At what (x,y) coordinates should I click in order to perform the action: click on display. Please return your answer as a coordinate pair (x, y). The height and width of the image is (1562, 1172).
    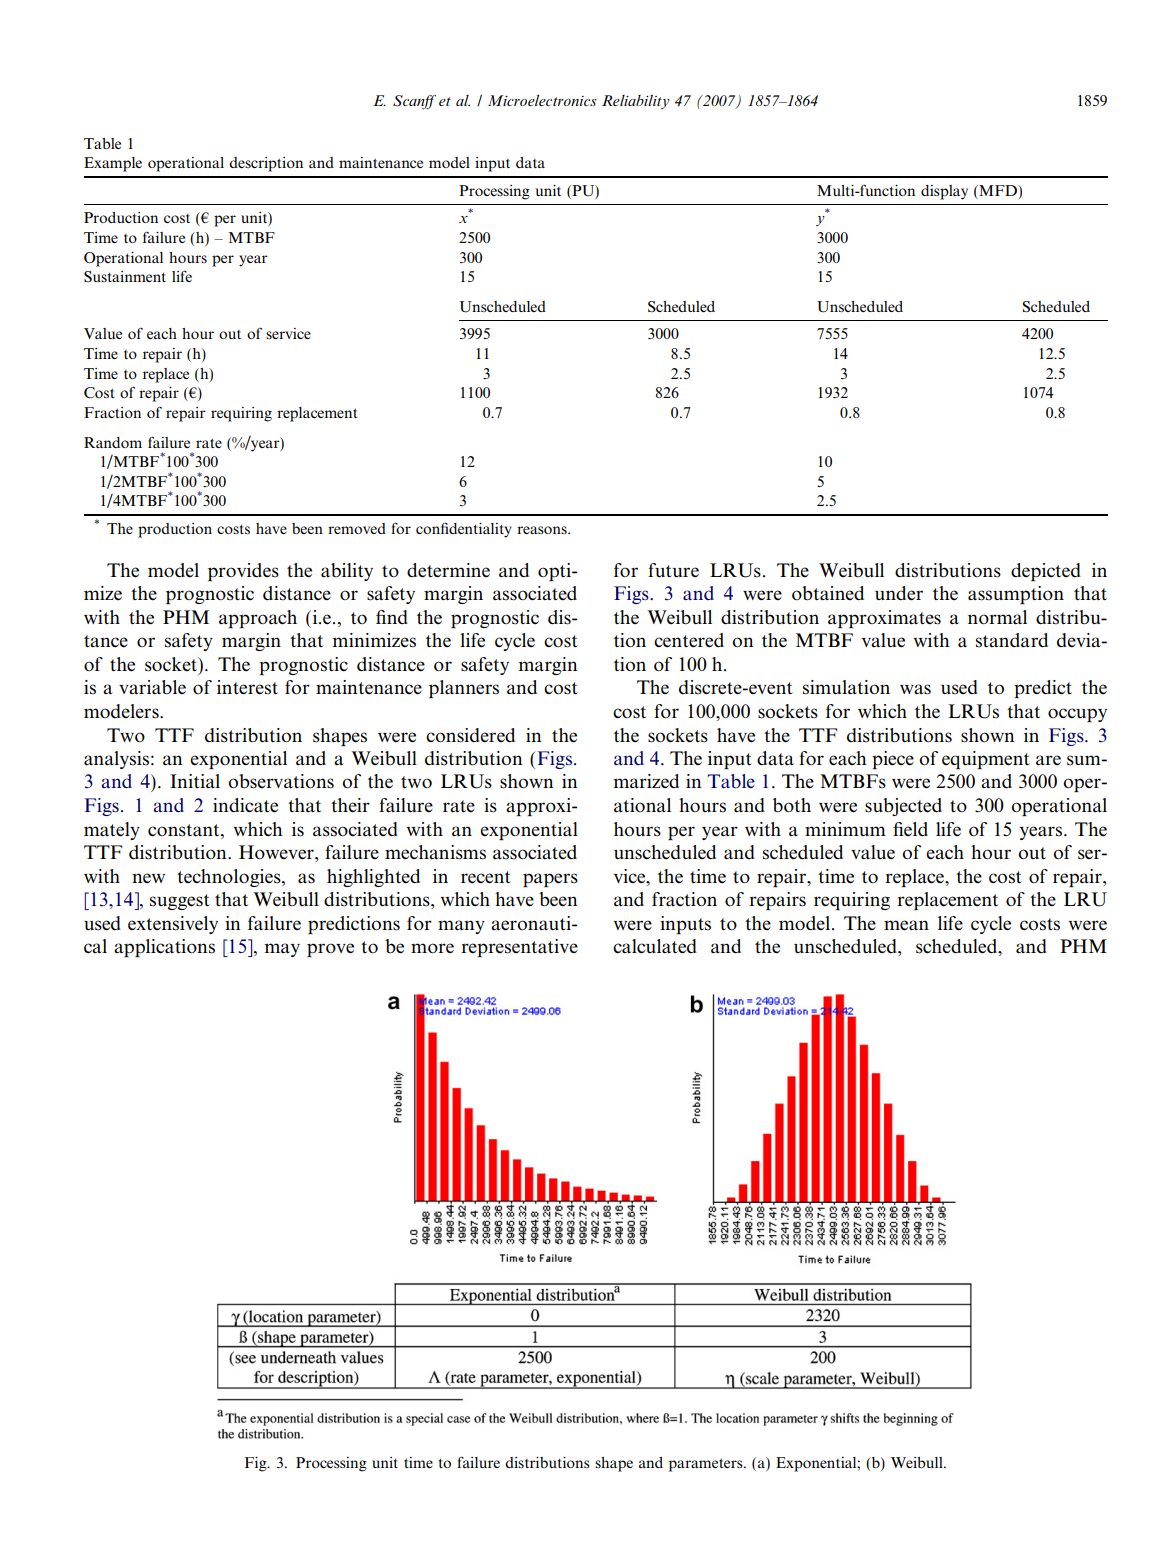
    Looking at the image, I should click on (944, 192).
